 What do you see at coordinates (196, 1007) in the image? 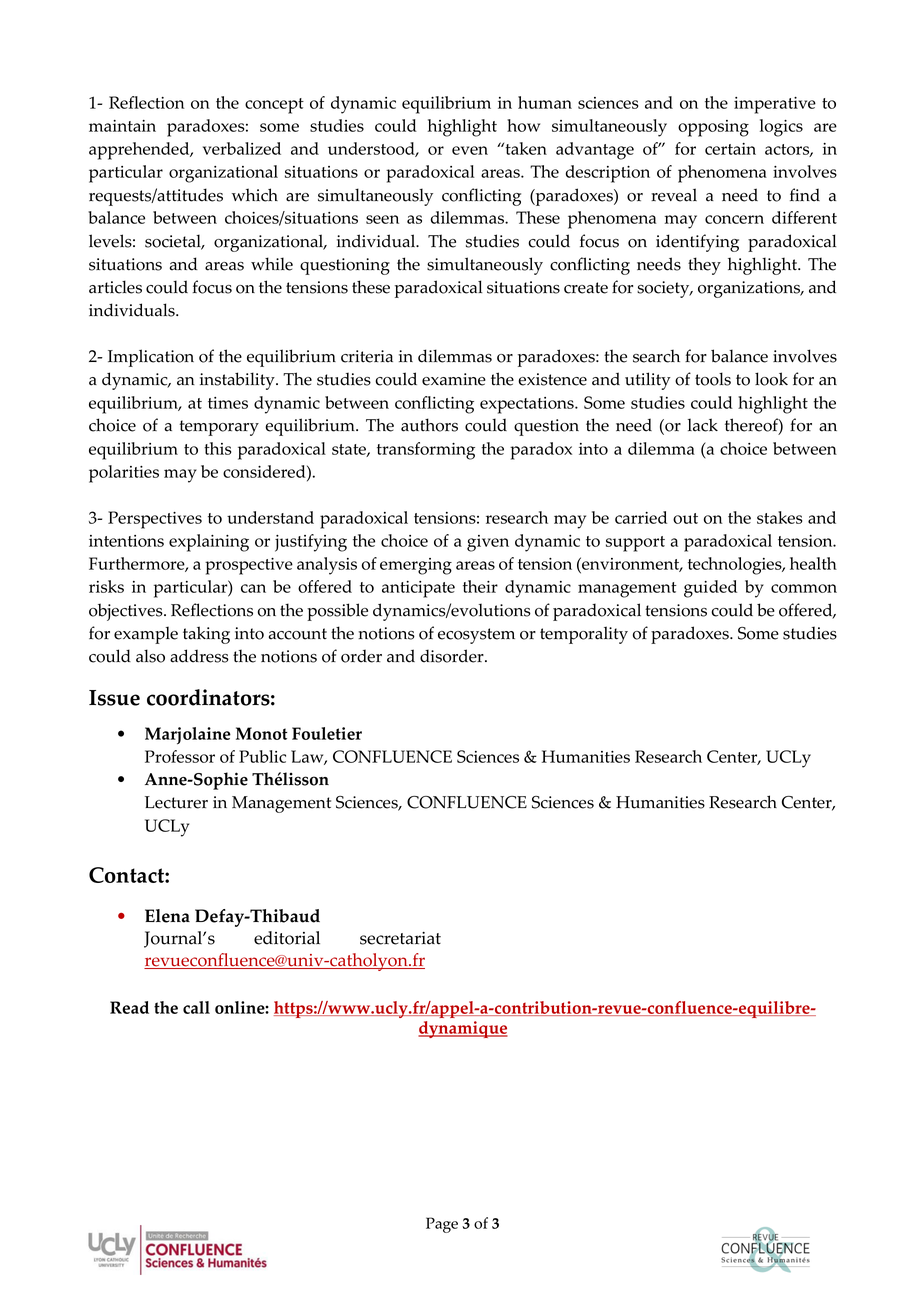
I see `call` at bounding box center [196, 1007].
